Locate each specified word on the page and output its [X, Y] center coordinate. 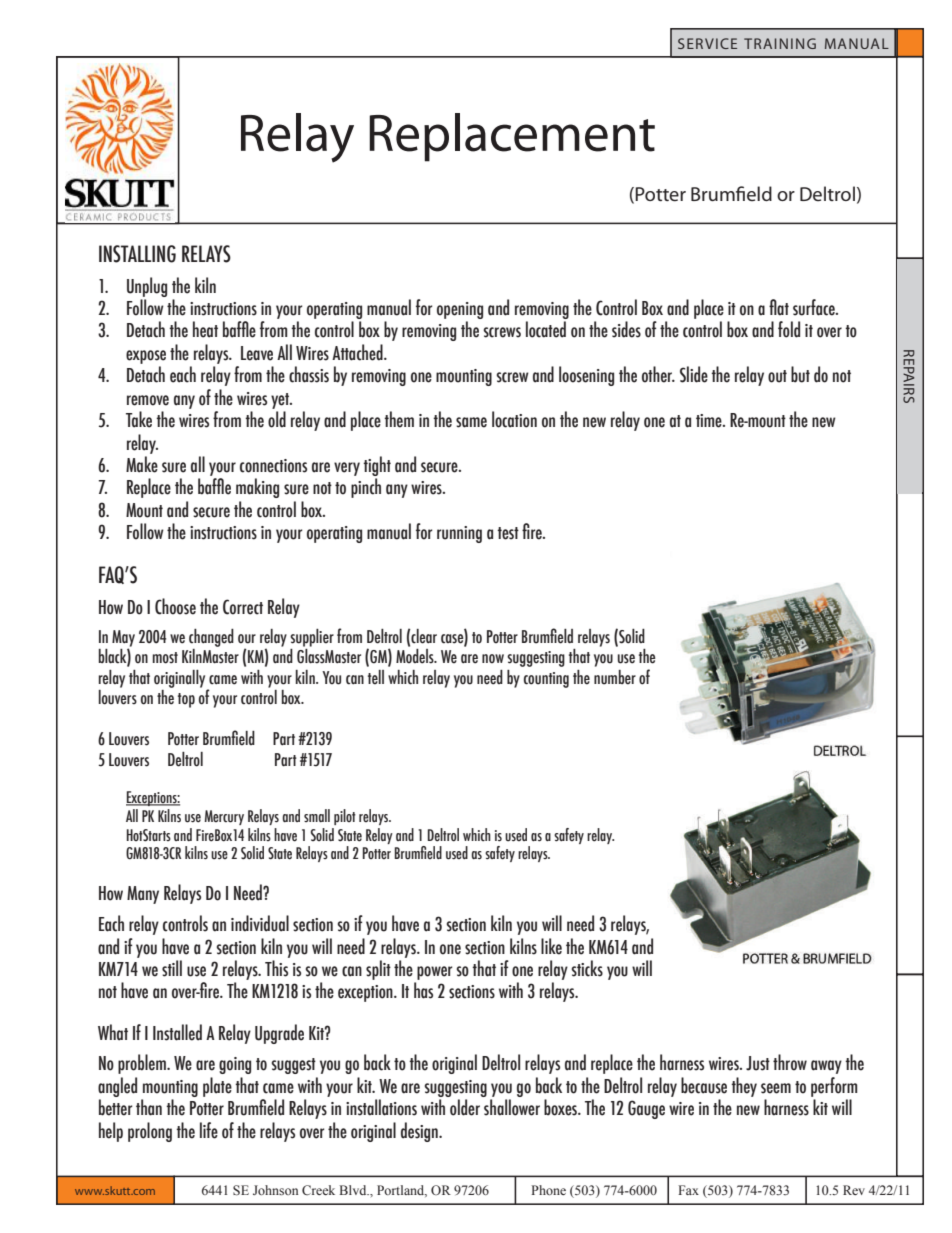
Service [707, 43]
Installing [137, 254]
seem [776, 1088]
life [209, 1130]
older [465, 1107]
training [780, 43]
